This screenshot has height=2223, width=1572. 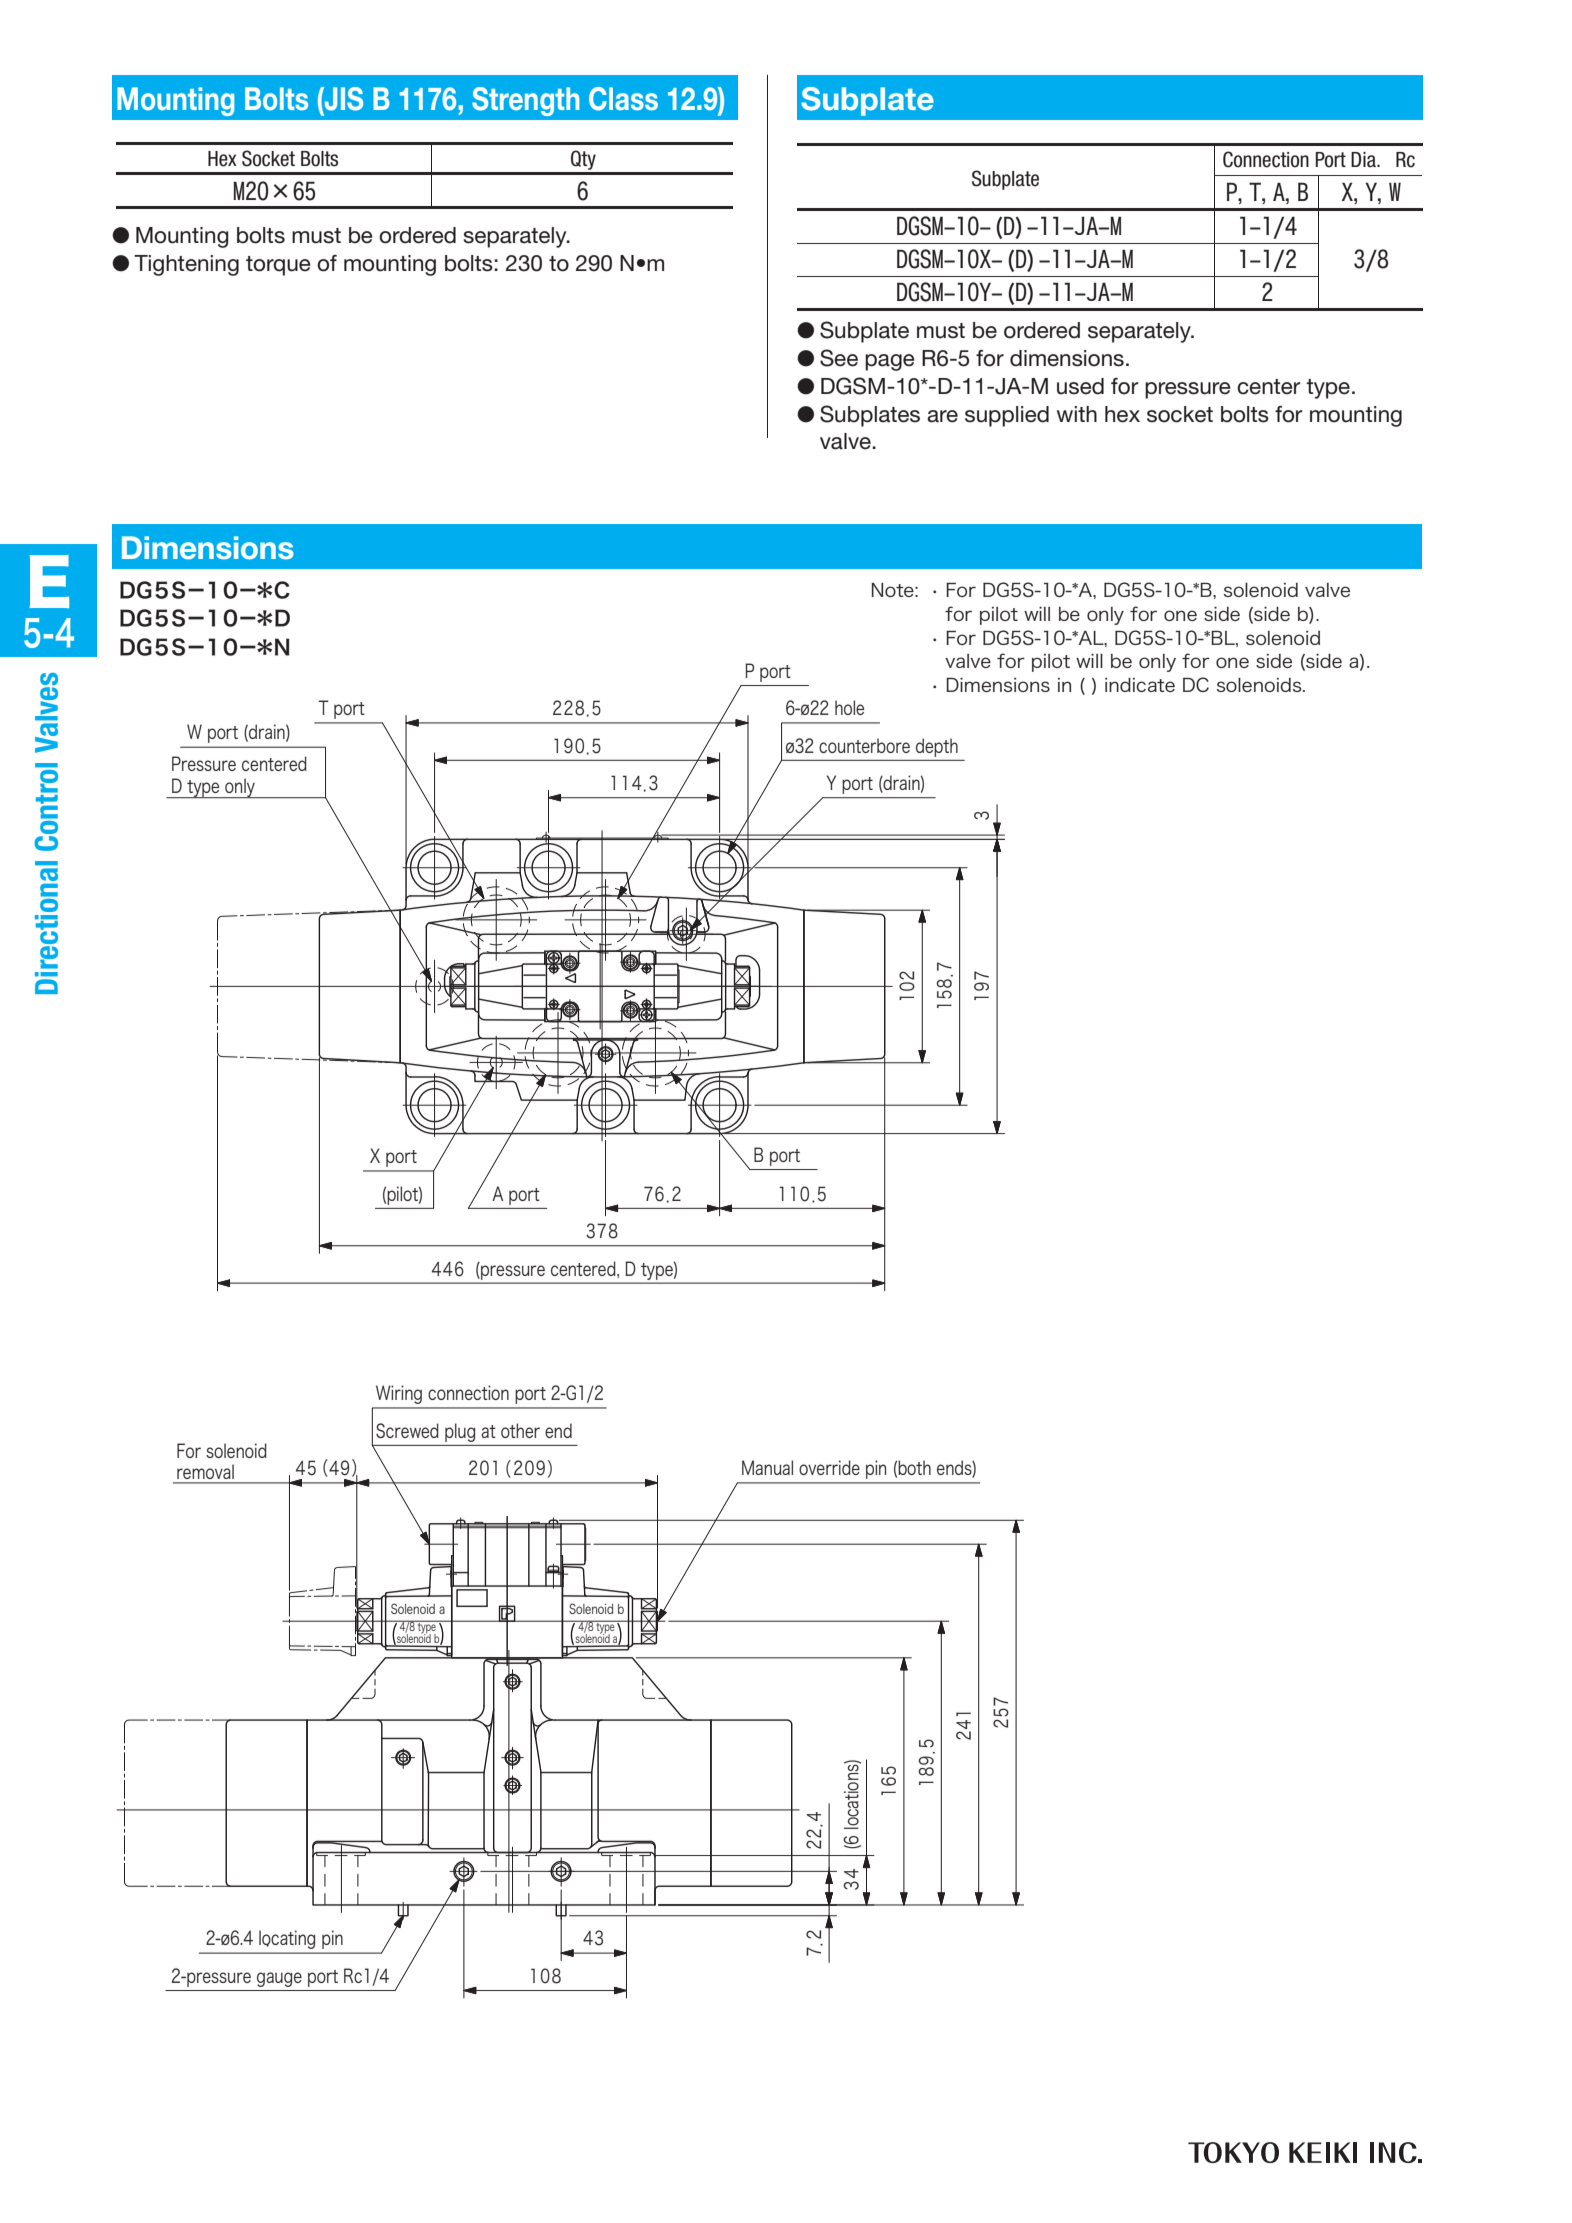 What do you see at coordinates (278, 266) in the screenshot?
I see `torque` at bounding box center [278, 266].
